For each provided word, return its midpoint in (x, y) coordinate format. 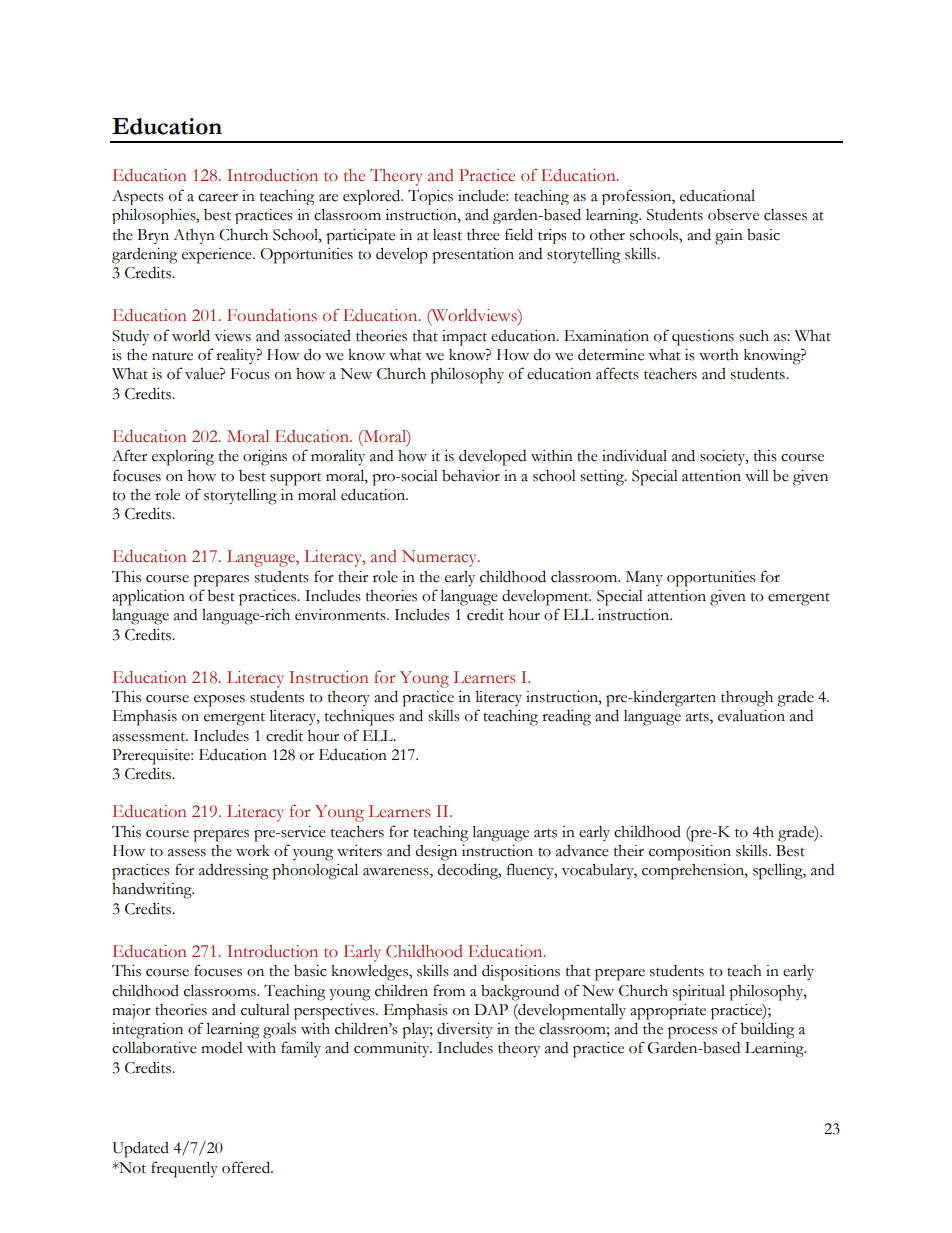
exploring (183, 458)
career (218, 198)
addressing (233, 872)
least (447, 235)
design (436, 853)
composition (690, 853)
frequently (184, 1169)
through (747, 699)
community (393, 1050)
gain (729, 237)
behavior (471, 476)
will (757, 475)
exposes (219, 701)
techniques (359, 718)
